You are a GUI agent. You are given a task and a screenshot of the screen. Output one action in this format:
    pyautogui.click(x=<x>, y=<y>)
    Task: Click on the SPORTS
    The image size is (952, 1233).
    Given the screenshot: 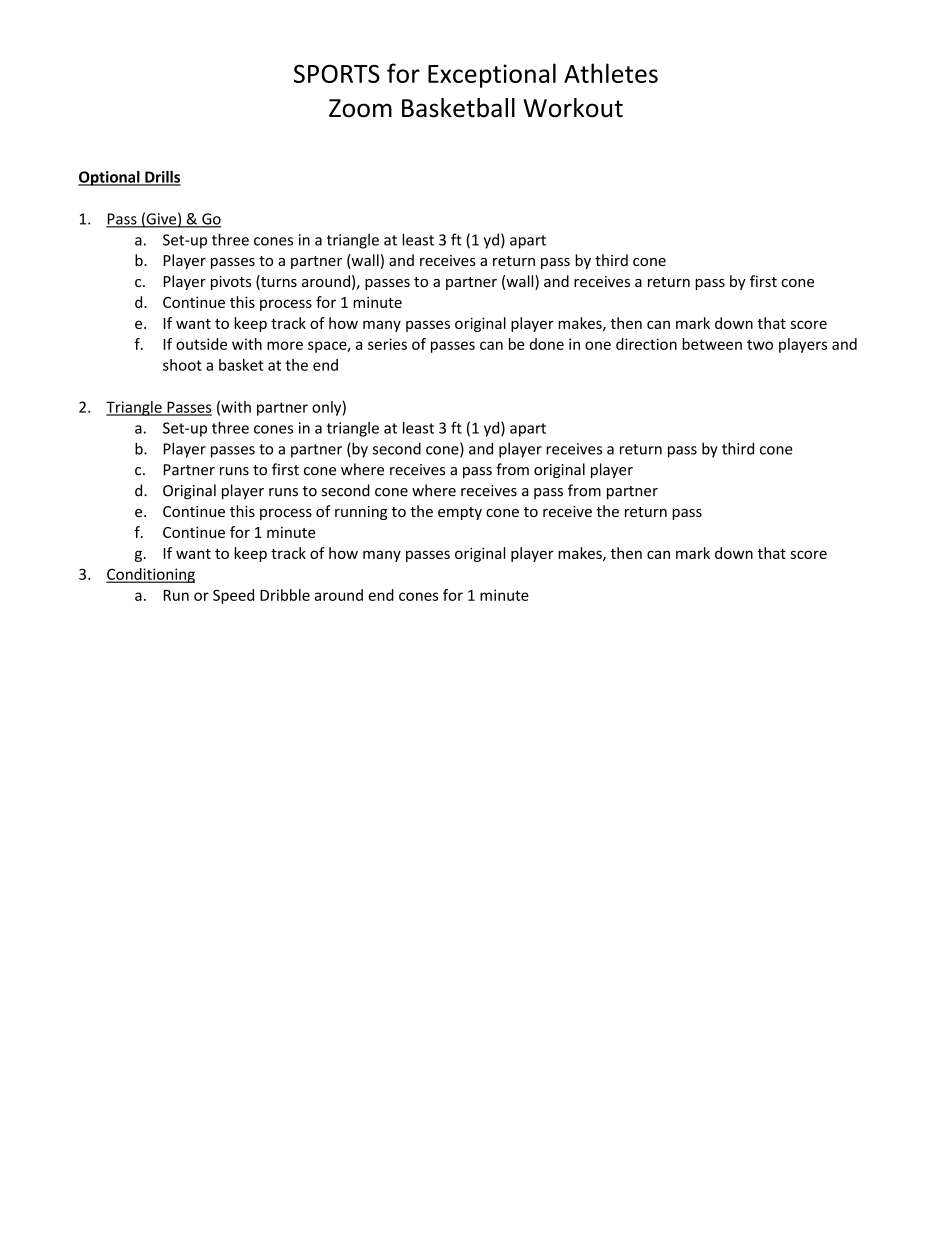 What is the action you would take?
    pyautogui.click(x=337, y=73)
